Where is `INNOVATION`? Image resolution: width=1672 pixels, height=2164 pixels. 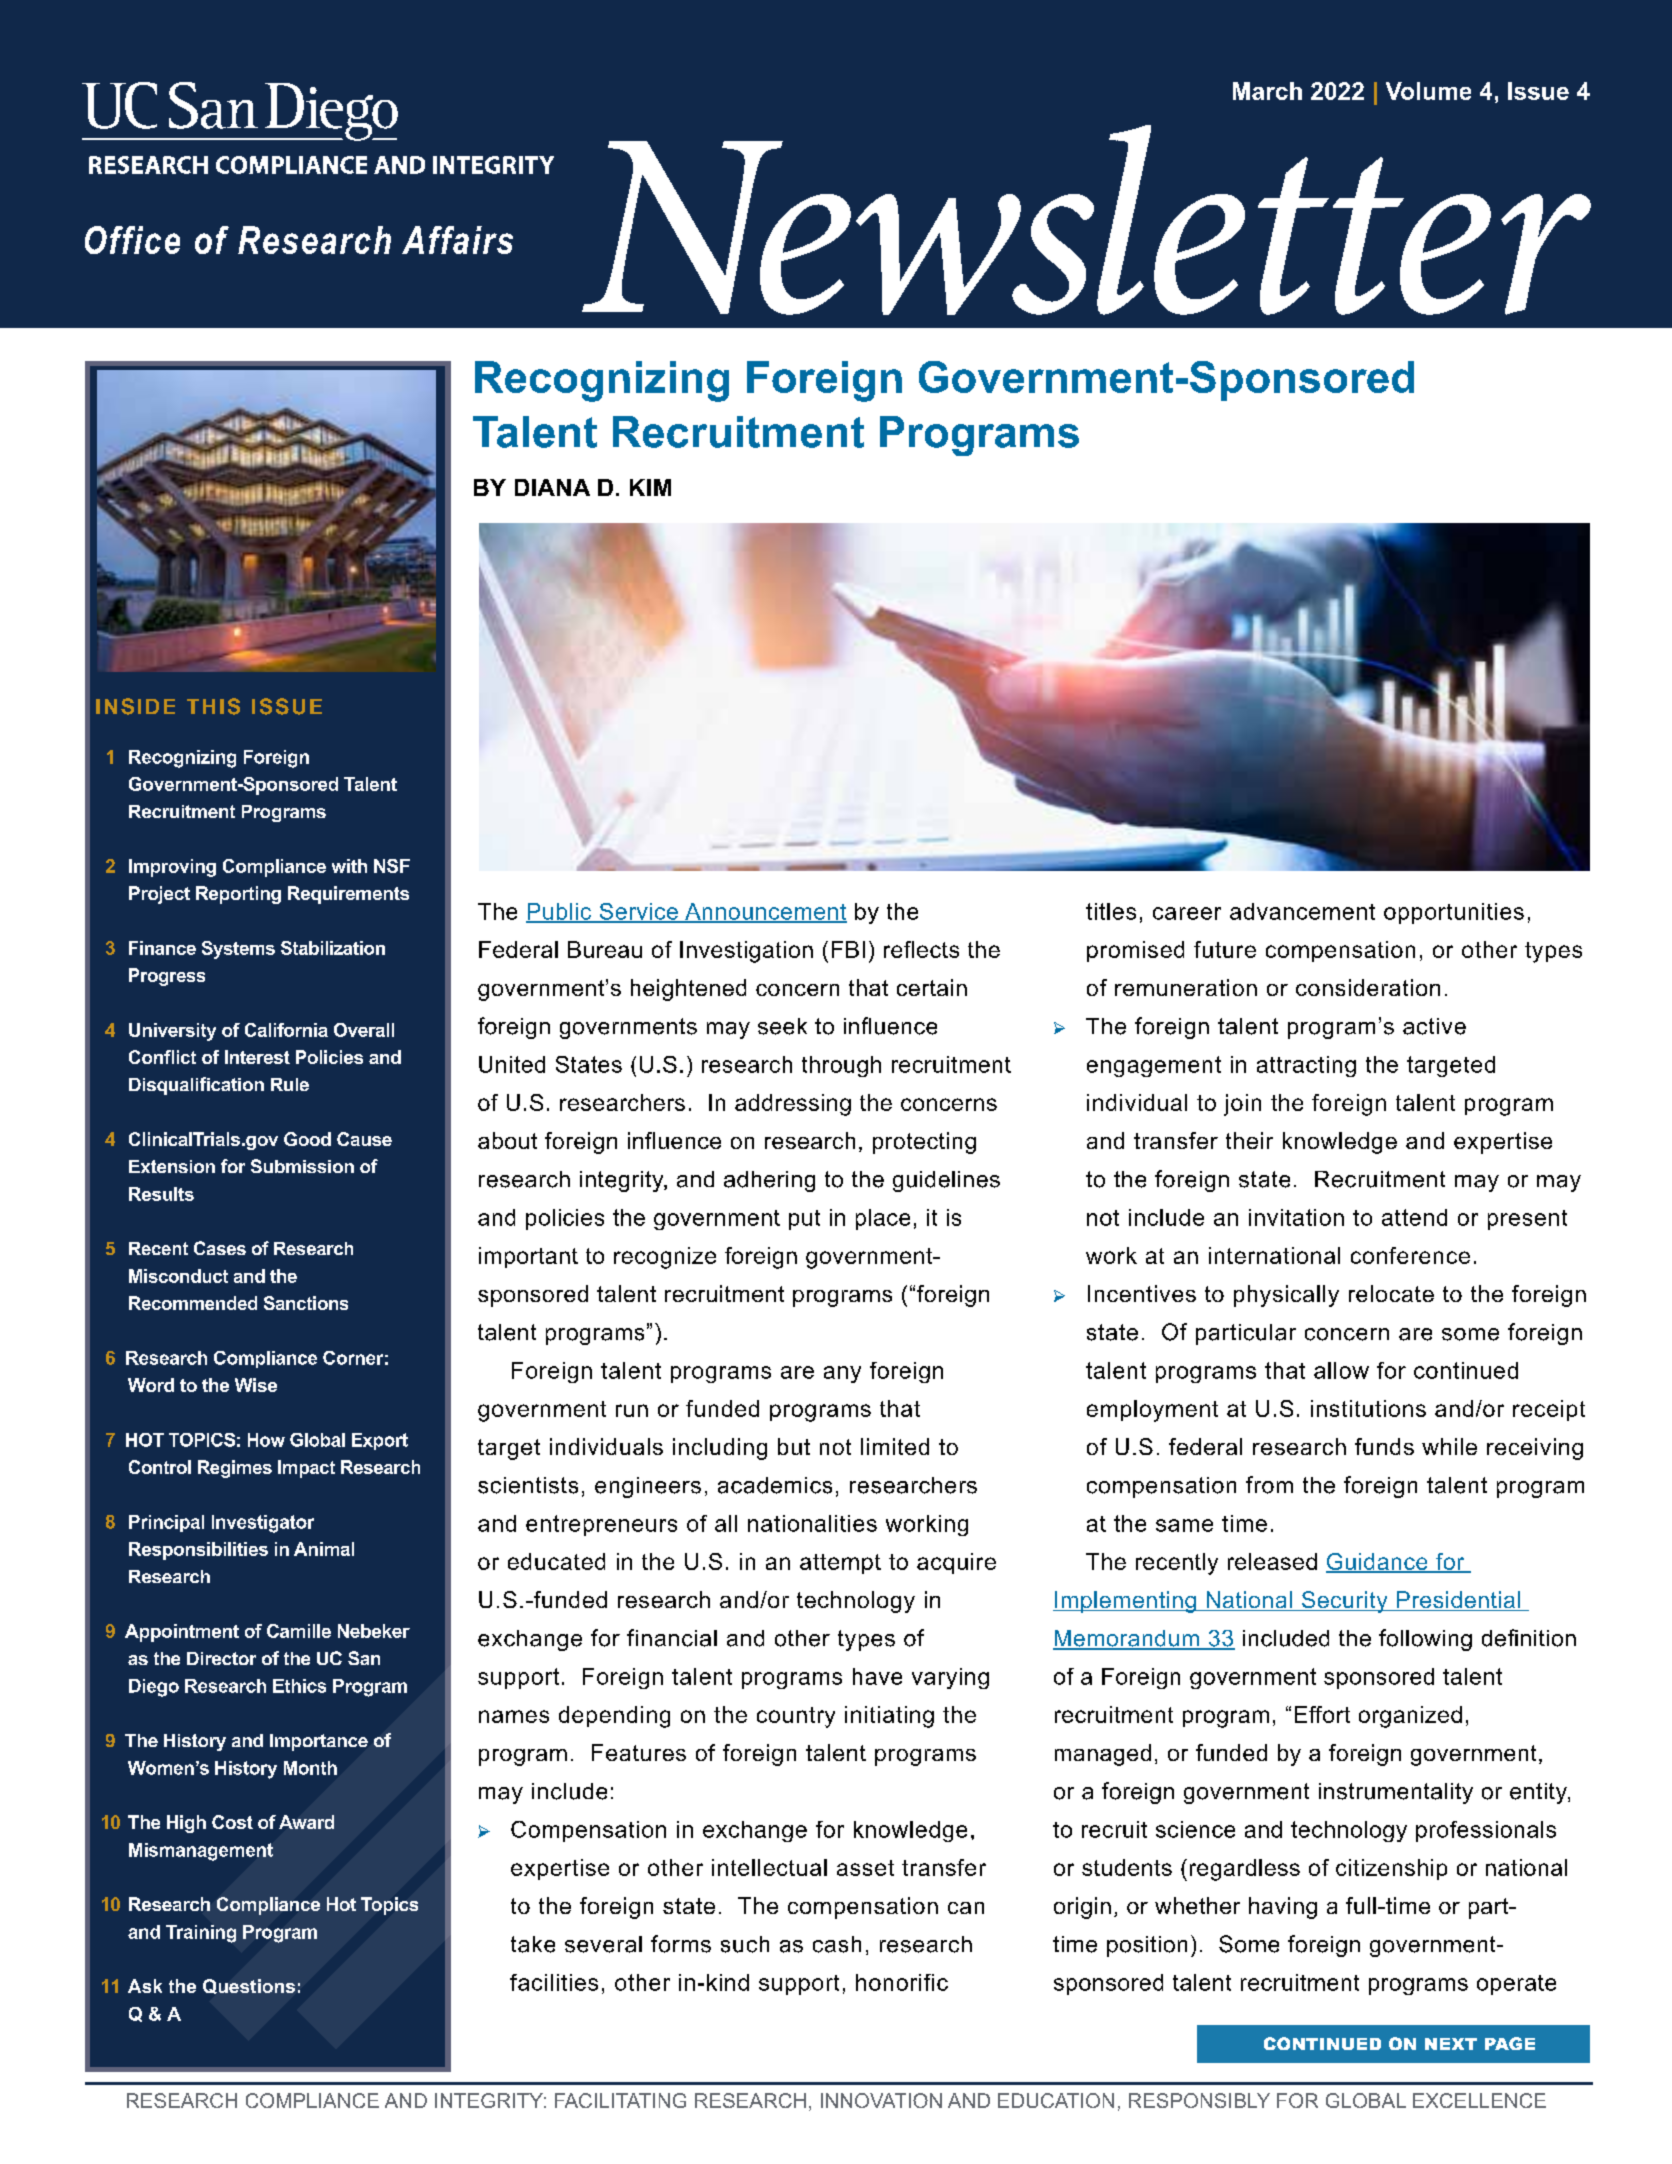 INNOVATION is located at coordinates (881, 2100).
